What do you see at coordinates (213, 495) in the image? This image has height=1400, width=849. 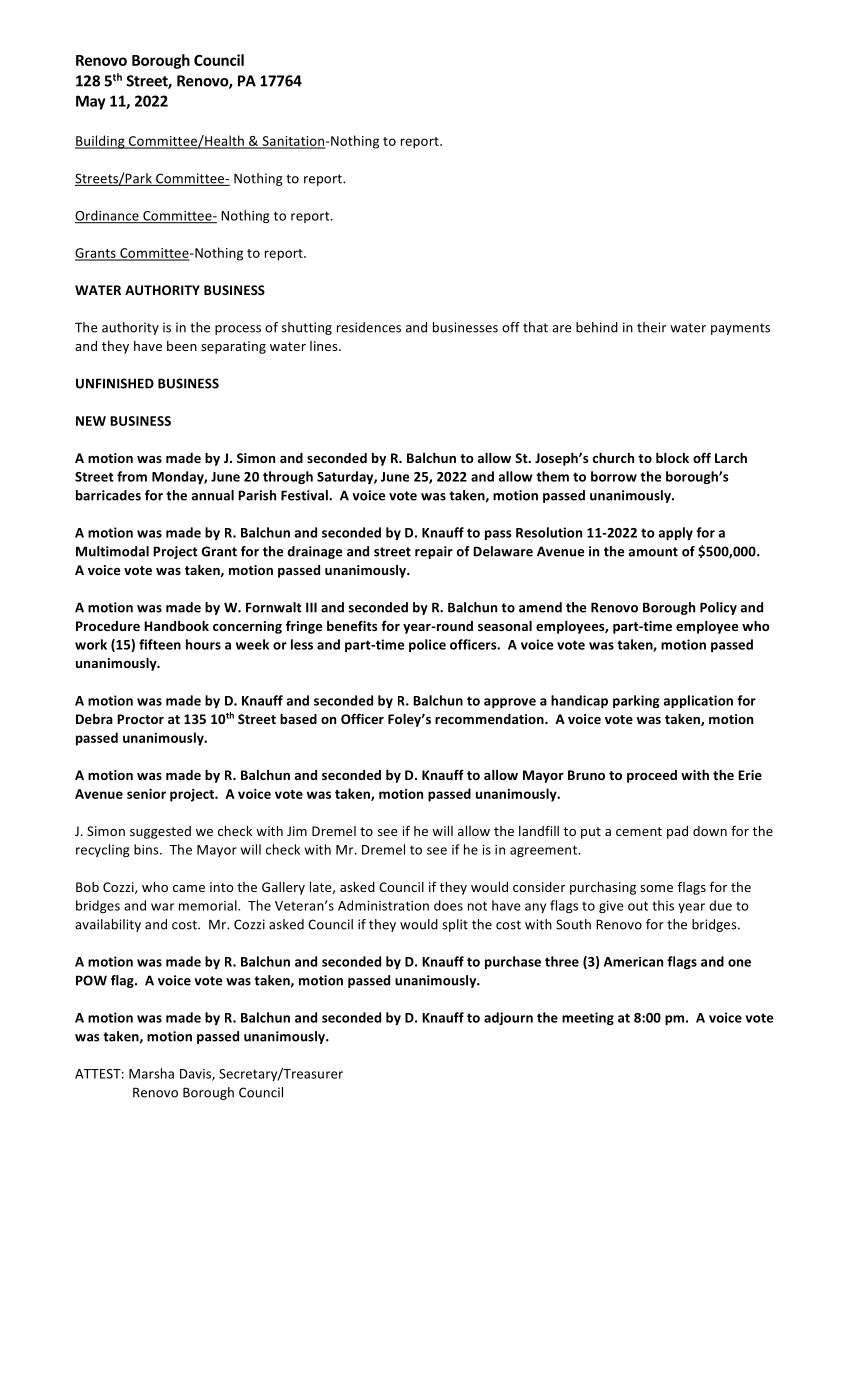 I see `annual` at bounding box center [213, 495].
